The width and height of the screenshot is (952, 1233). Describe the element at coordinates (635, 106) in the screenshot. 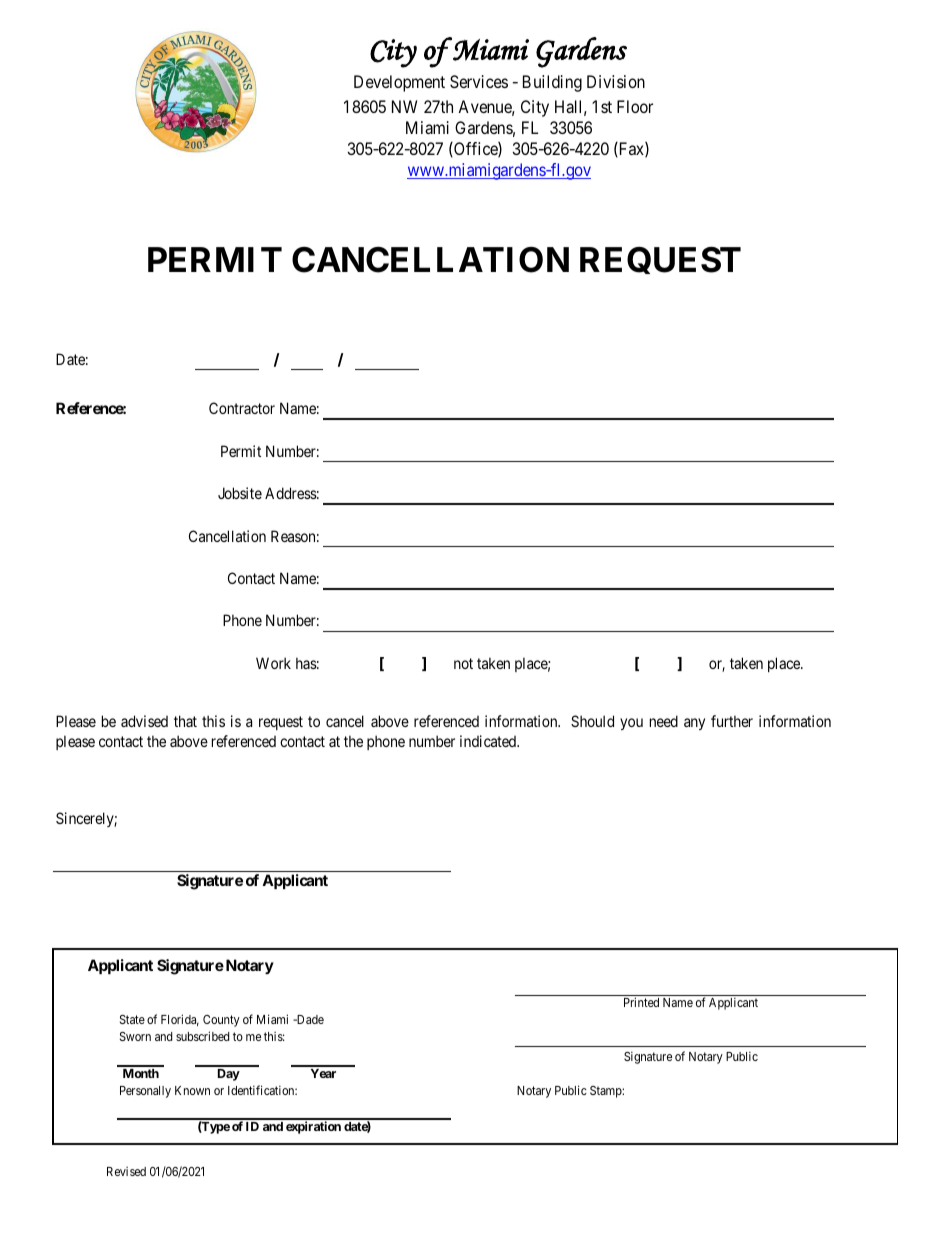

I see `Floor` at that location.
